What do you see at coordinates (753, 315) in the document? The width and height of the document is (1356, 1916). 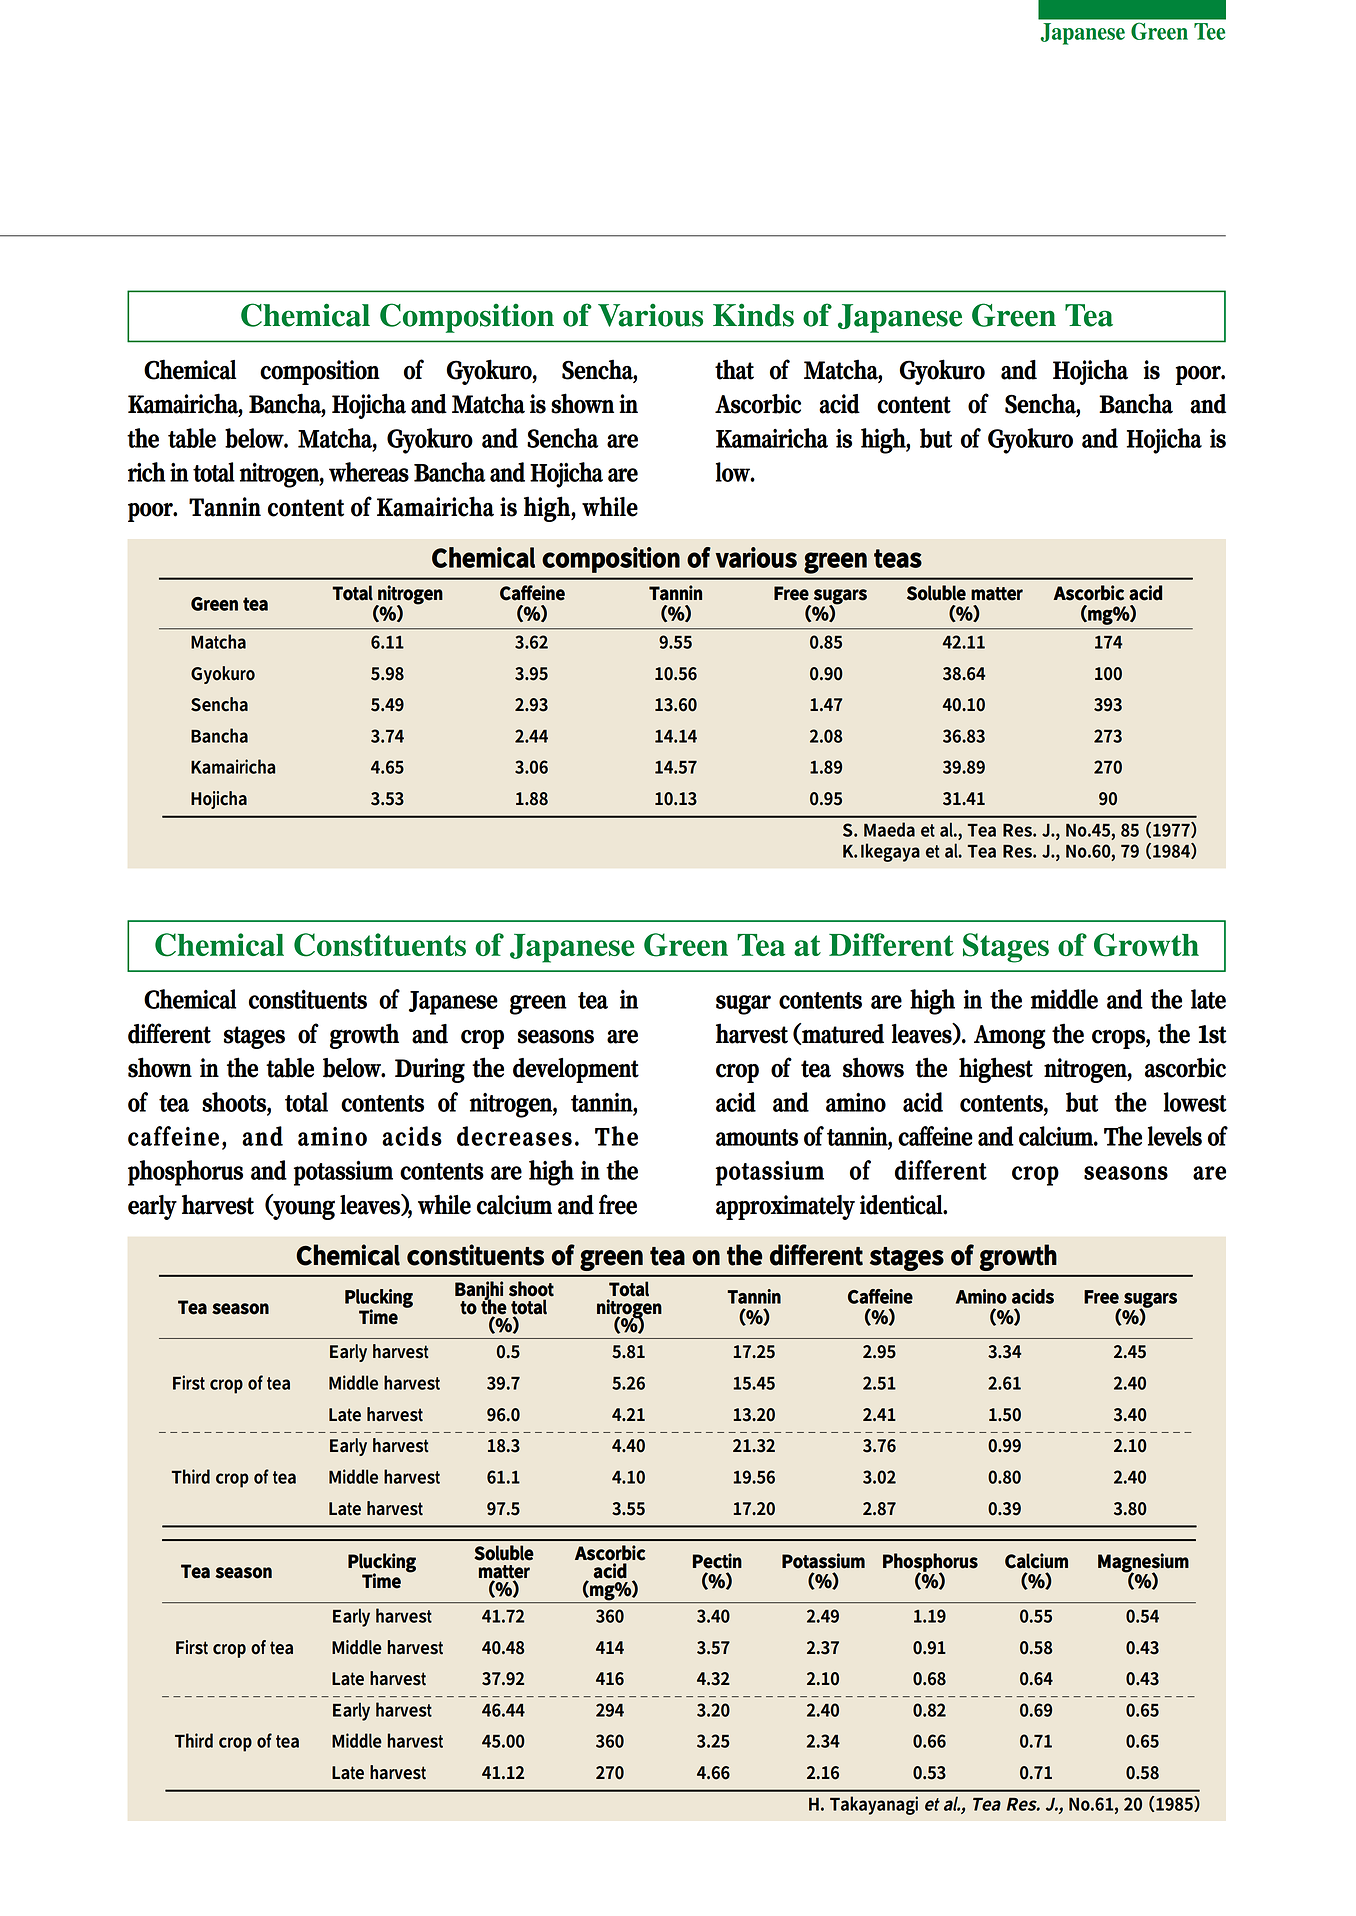 I see `Kinds` at bounding box center [753, 315].
